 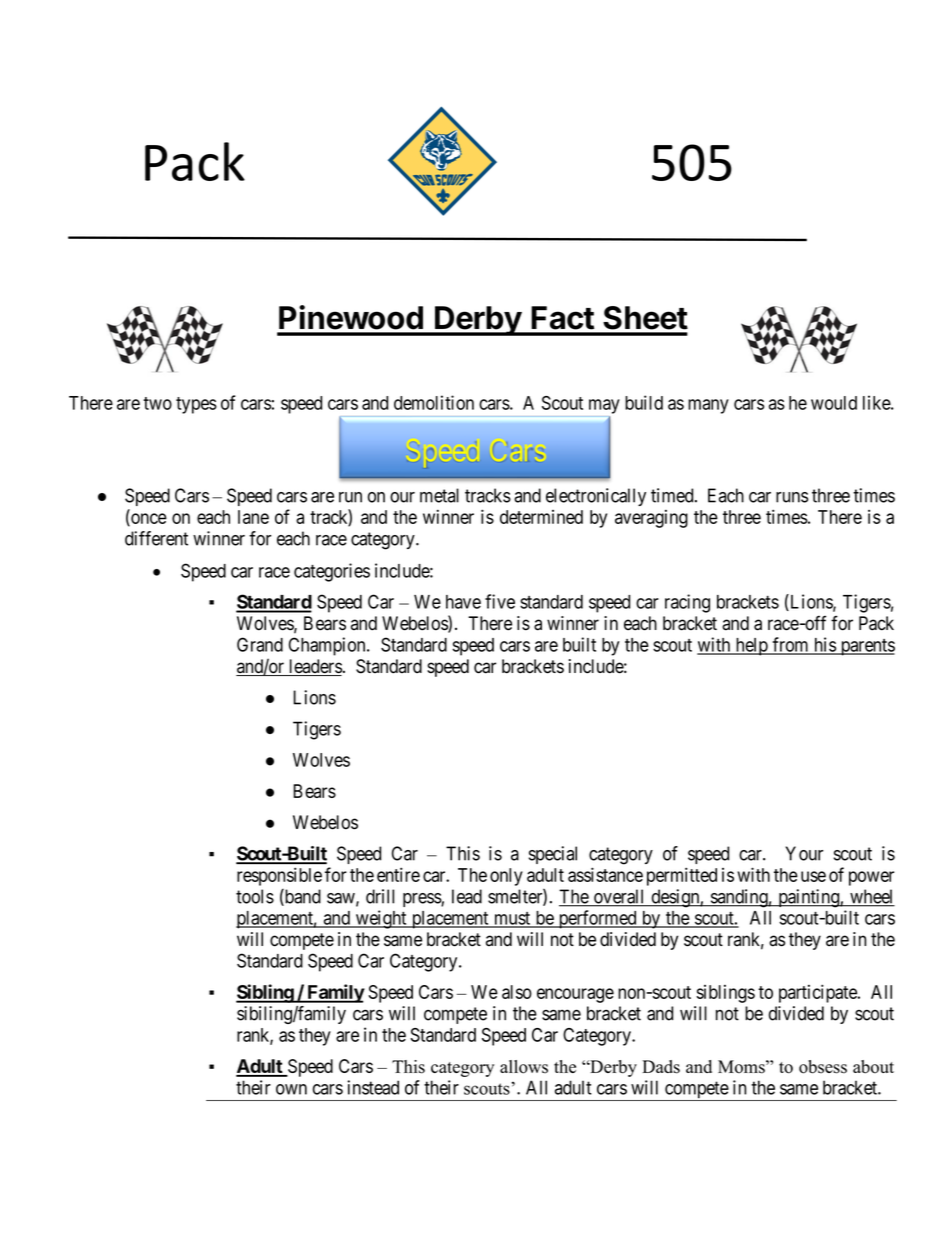 What do you see at coordinates (434, 402) in the image?
I see `demolition` at bounding box center [434, 402].
